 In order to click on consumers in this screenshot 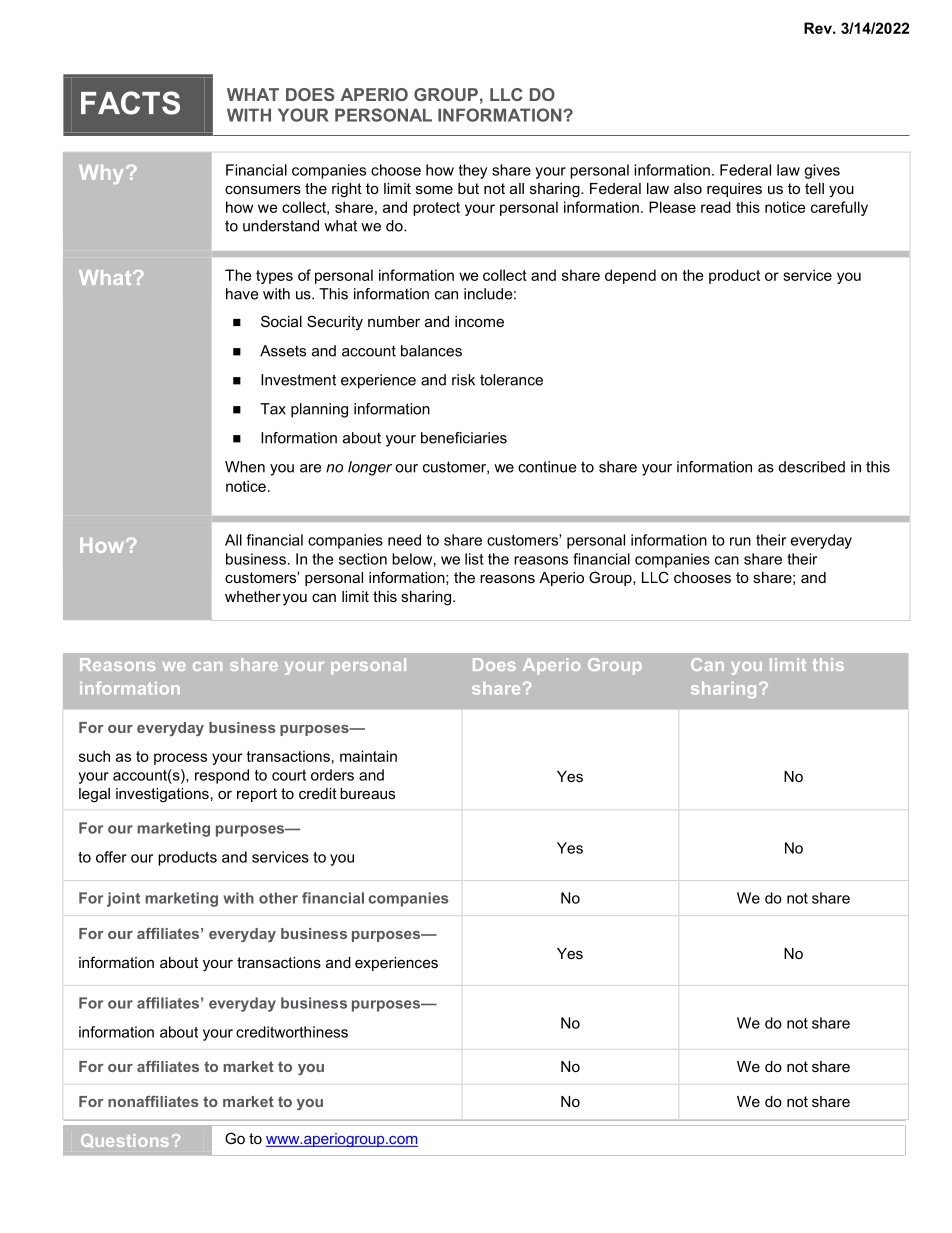, I will do `click(263, 190)`.
